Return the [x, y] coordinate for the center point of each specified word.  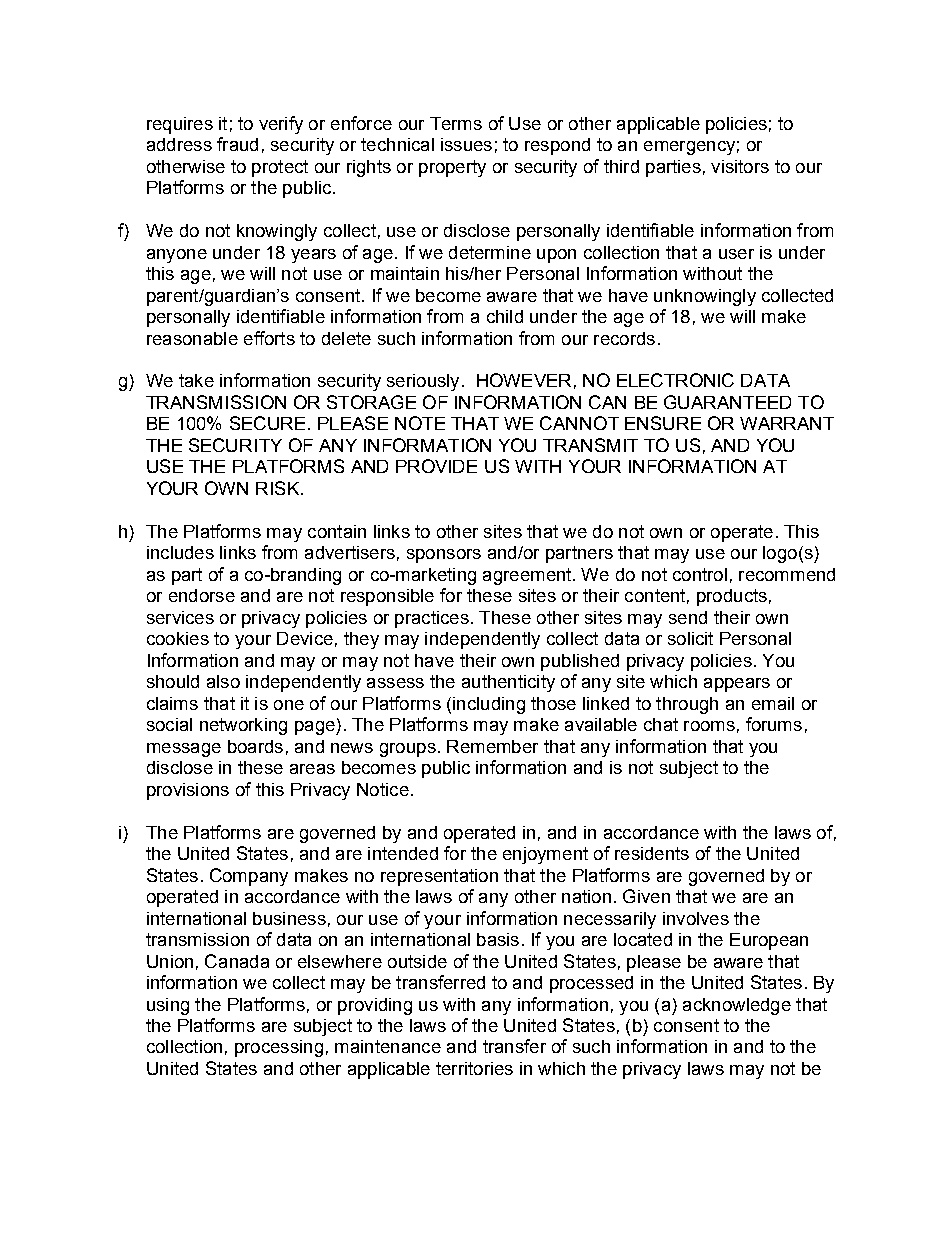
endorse [202, 595]
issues [466, 144]
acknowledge [737, 1006]
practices [432, 619]
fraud [237, 144]
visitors [740, 166]
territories [474, 1068]
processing [279, 1048]
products [732, 597]
